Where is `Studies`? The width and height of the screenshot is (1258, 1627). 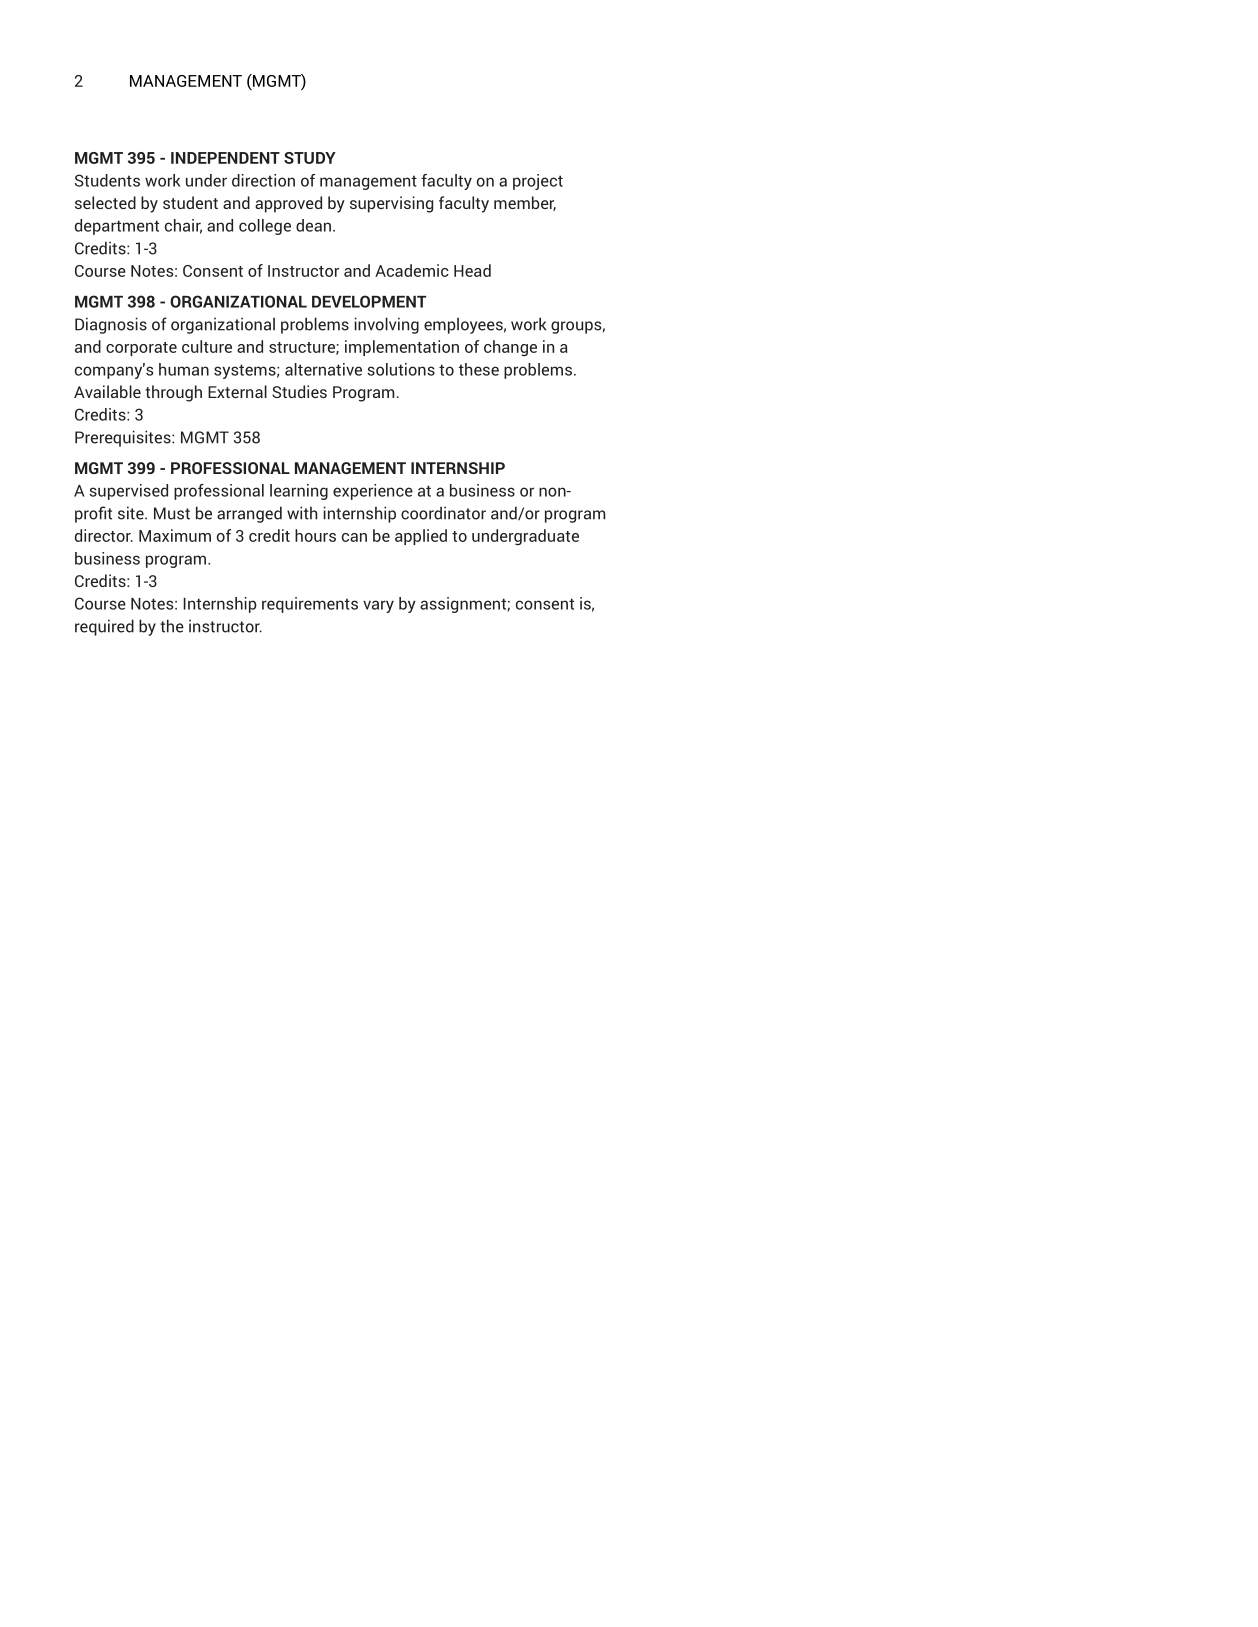 Studies is located at coordinates (299, 391).
